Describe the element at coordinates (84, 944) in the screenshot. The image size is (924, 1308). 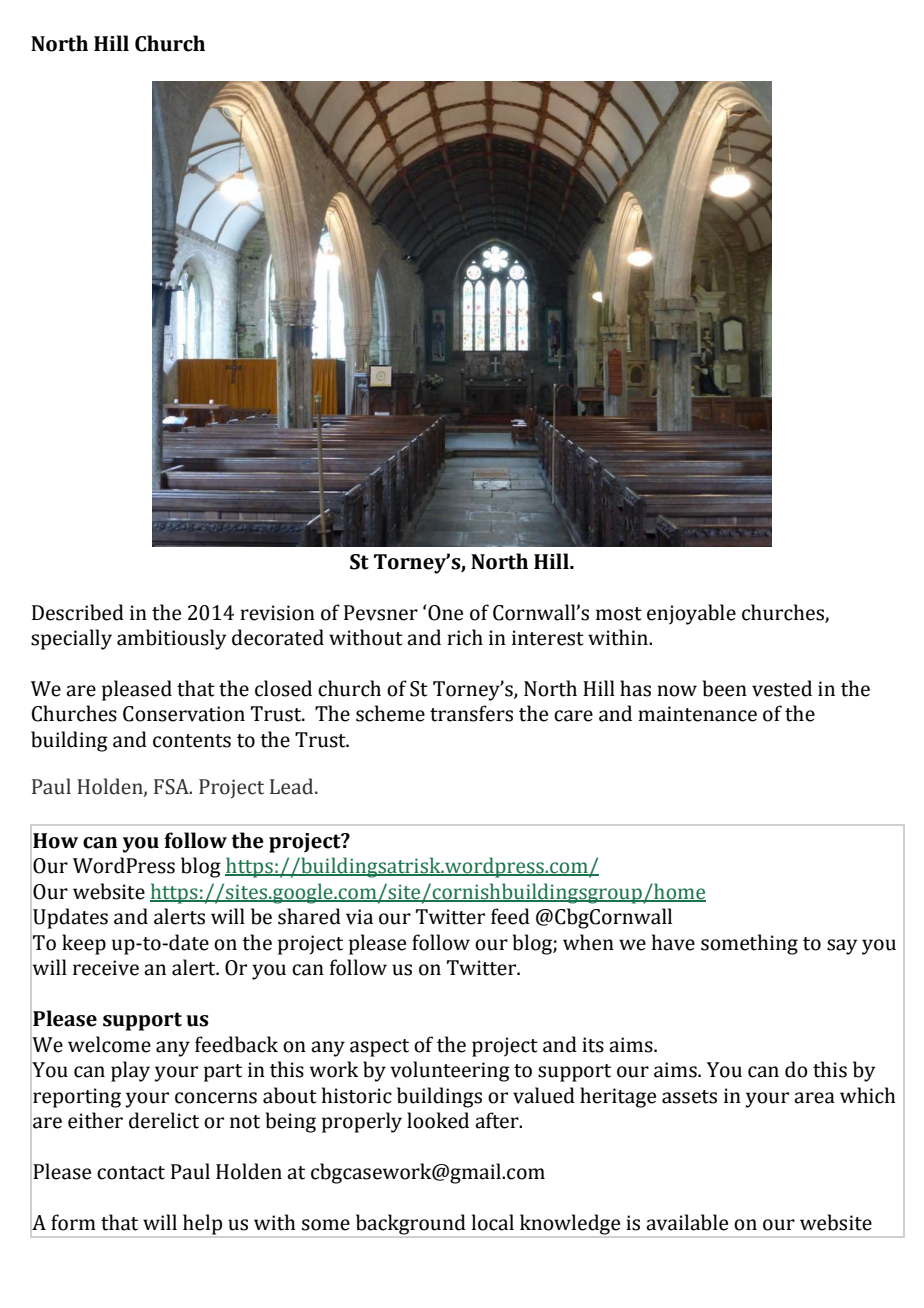
I see `keep` at that location.
